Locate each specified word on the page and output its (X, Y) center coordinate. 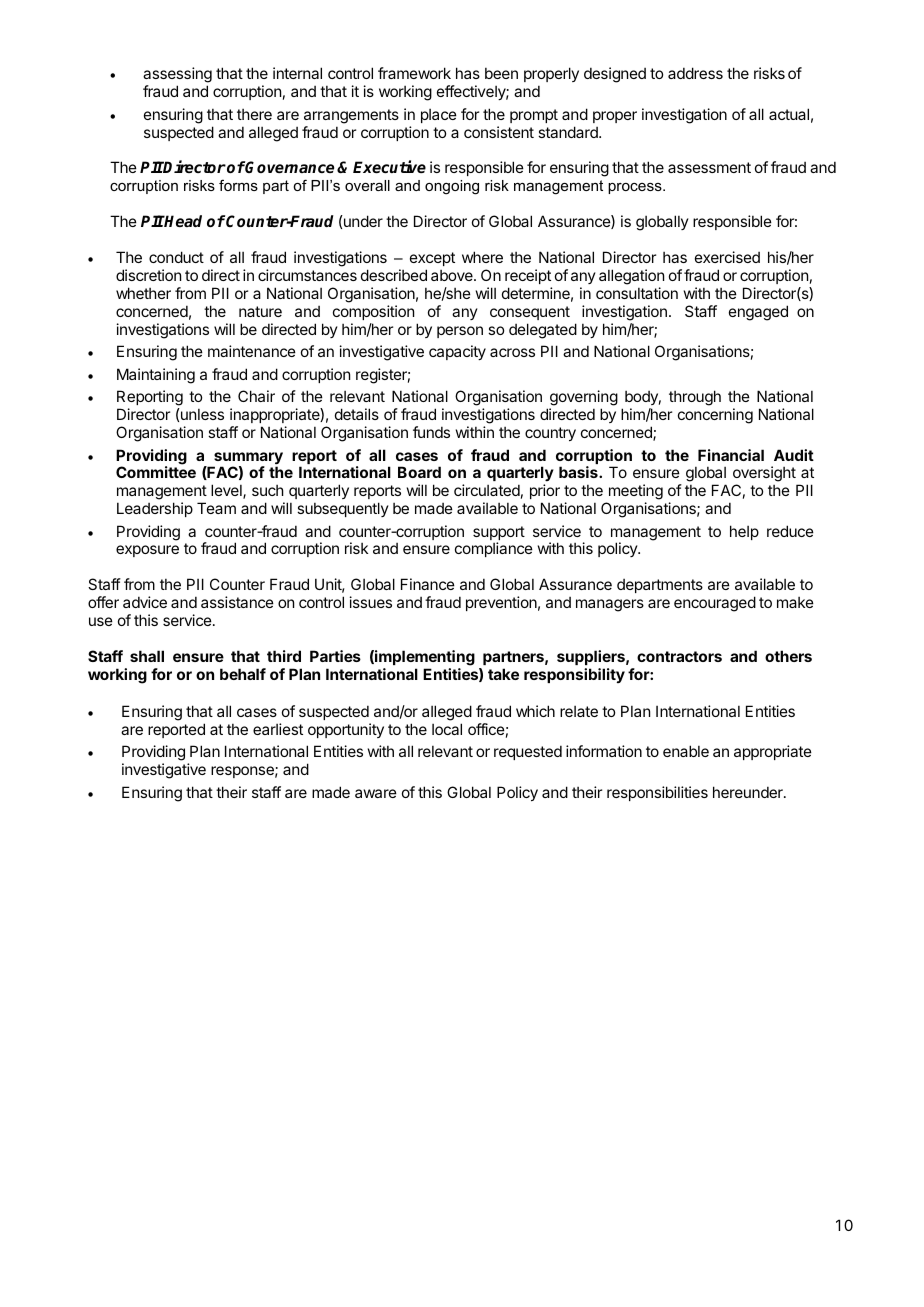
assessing (177, 76)
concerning (715, 416)
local (447, 729)
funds (431, 432)
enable (686, 751)
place (439, 116)
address (695, 73)
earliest (278, 729)
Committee (156, 472)
